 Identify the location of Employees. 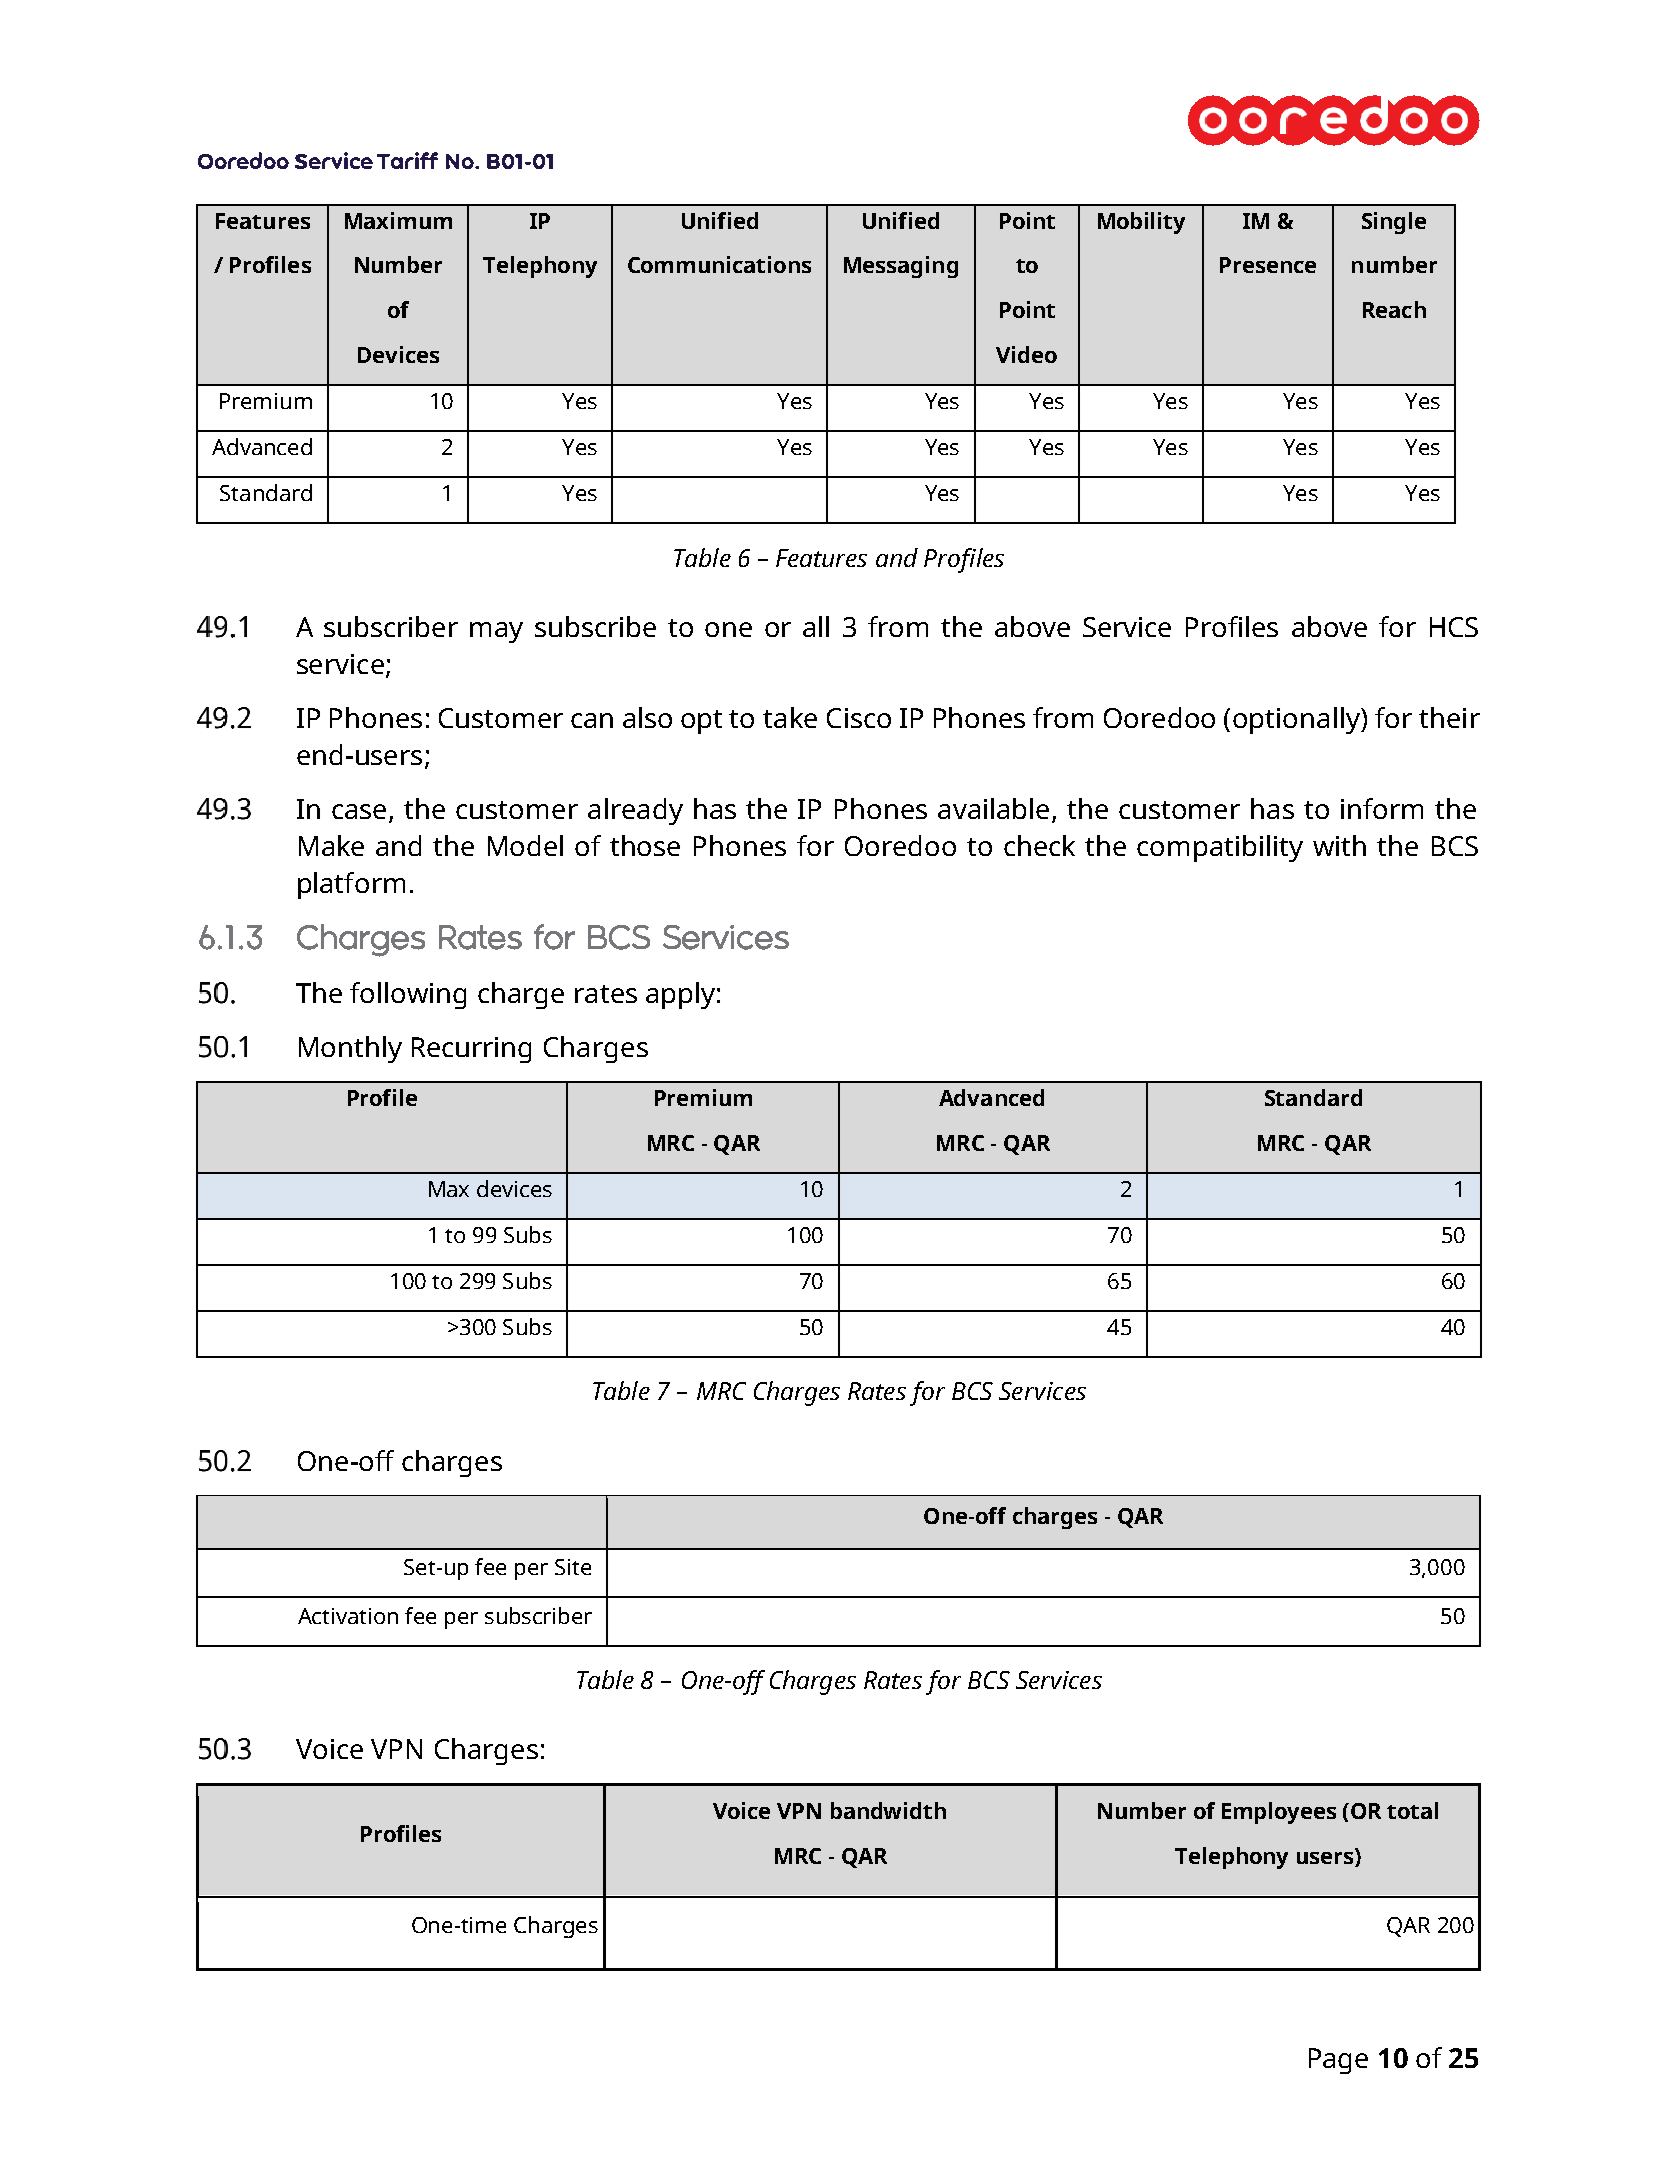
(1279, 1813).
